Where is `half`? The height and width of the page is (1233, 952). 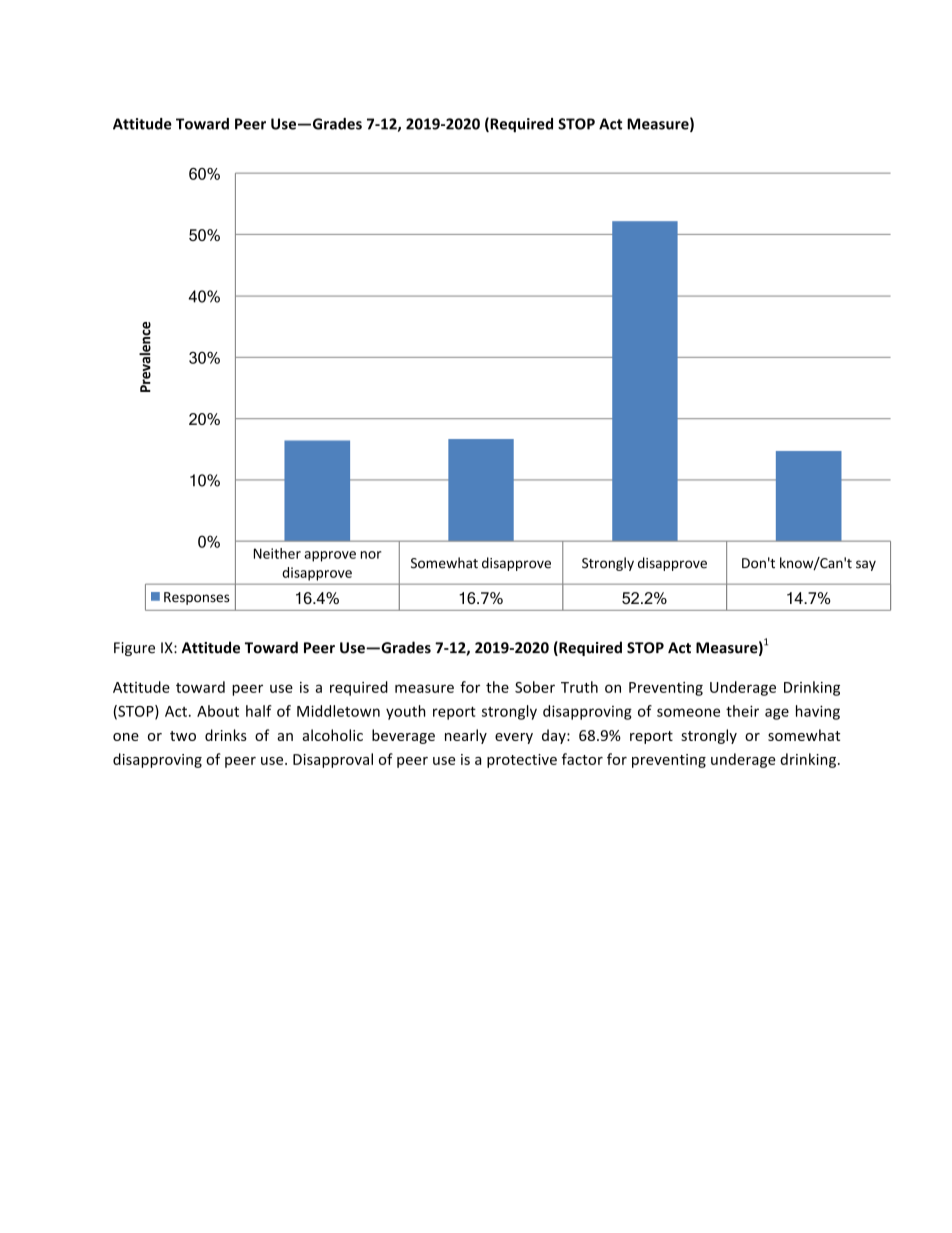 half is located at coordinates (259, 711).
